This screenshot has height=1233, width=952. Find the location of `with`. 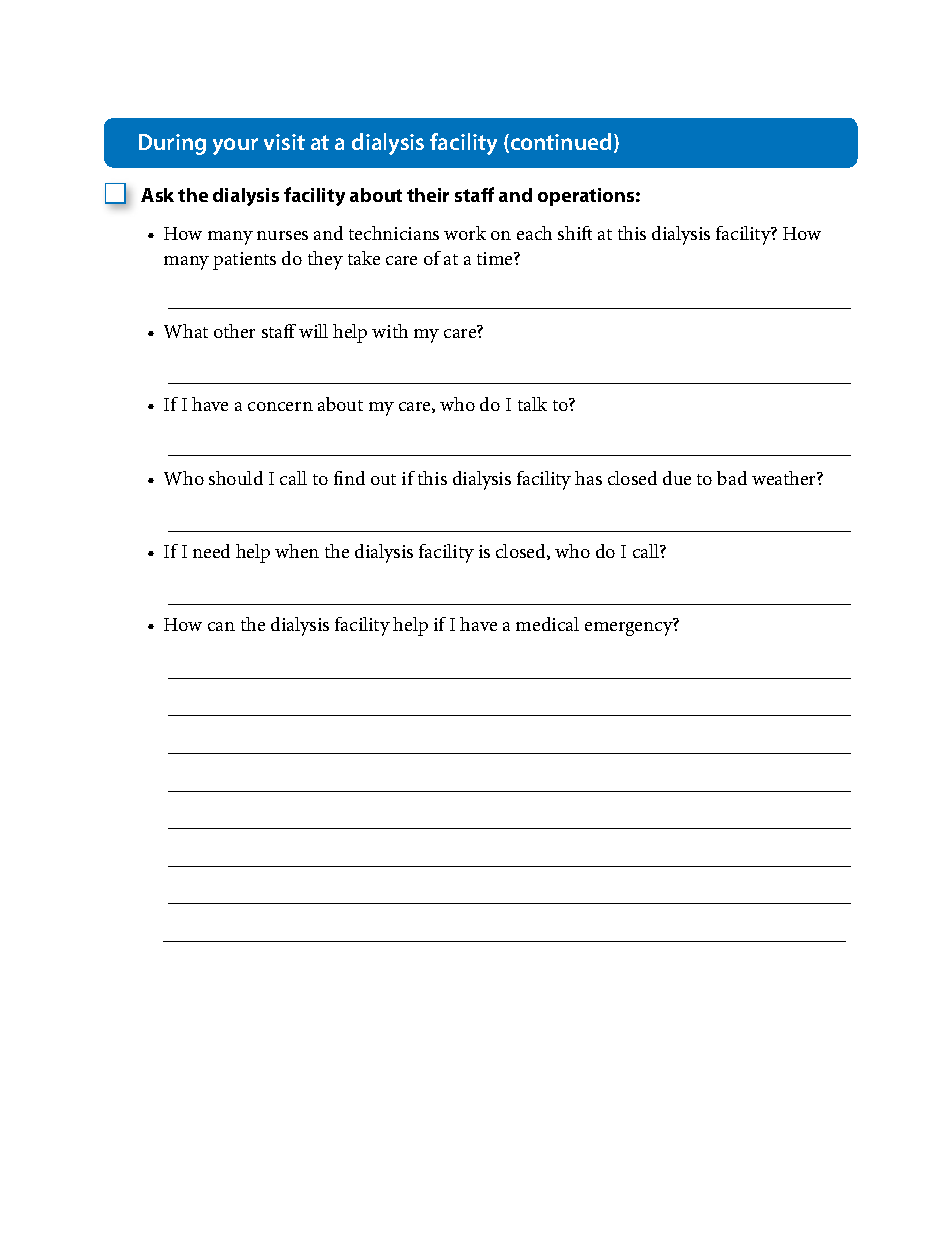

with is located at coordinates (390, 331).
